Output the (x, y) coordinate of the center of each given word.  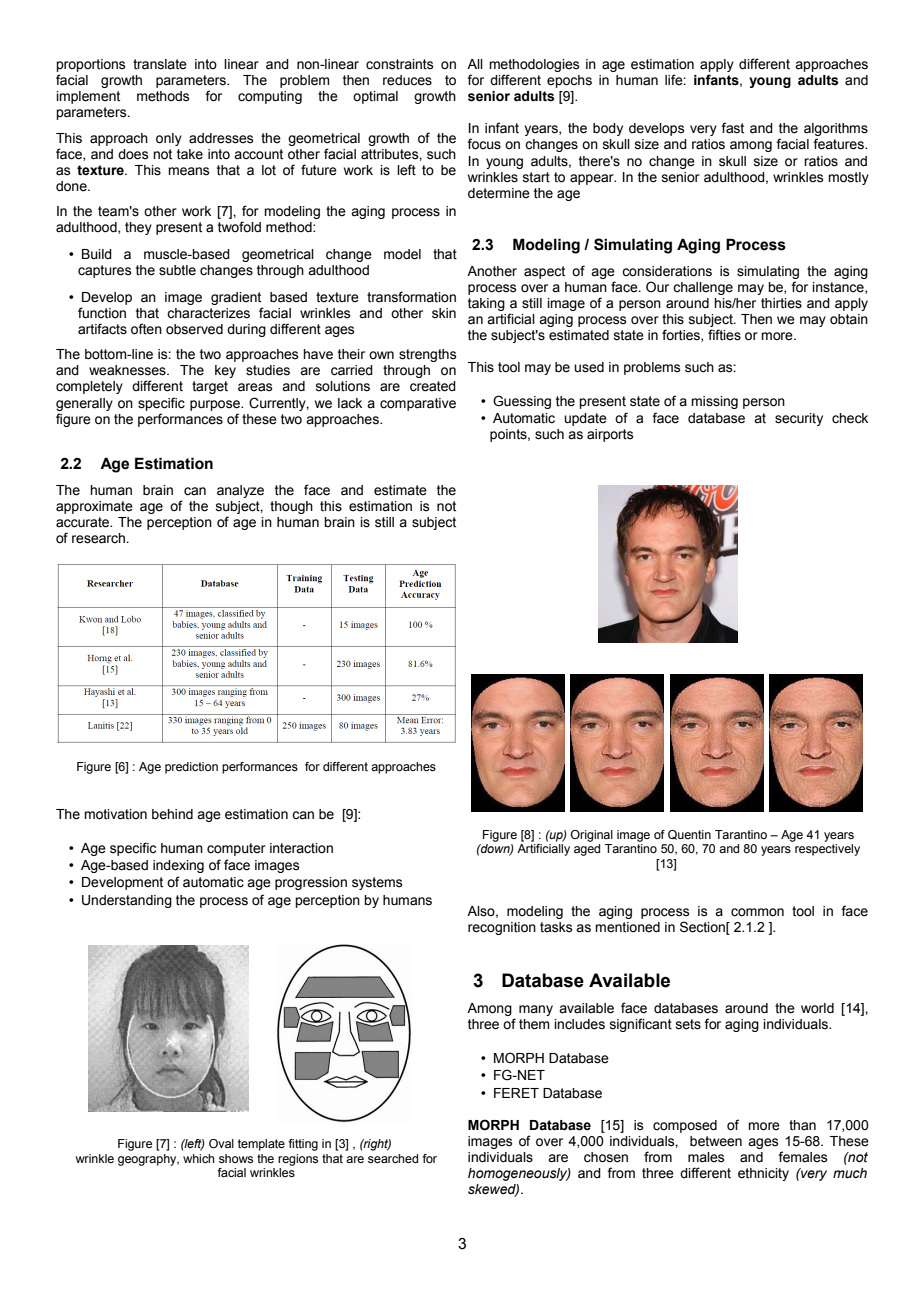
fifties (724, 335)
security (799, 419)
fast (732, 128)
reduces (407, 80)
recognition (502, 928)
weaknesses (128, 370)
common (757, 912)
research (99, 538)
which (198, 1158)
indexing (178, 866)
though (291, 507)
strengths (428, 355)
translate (160, 64)
